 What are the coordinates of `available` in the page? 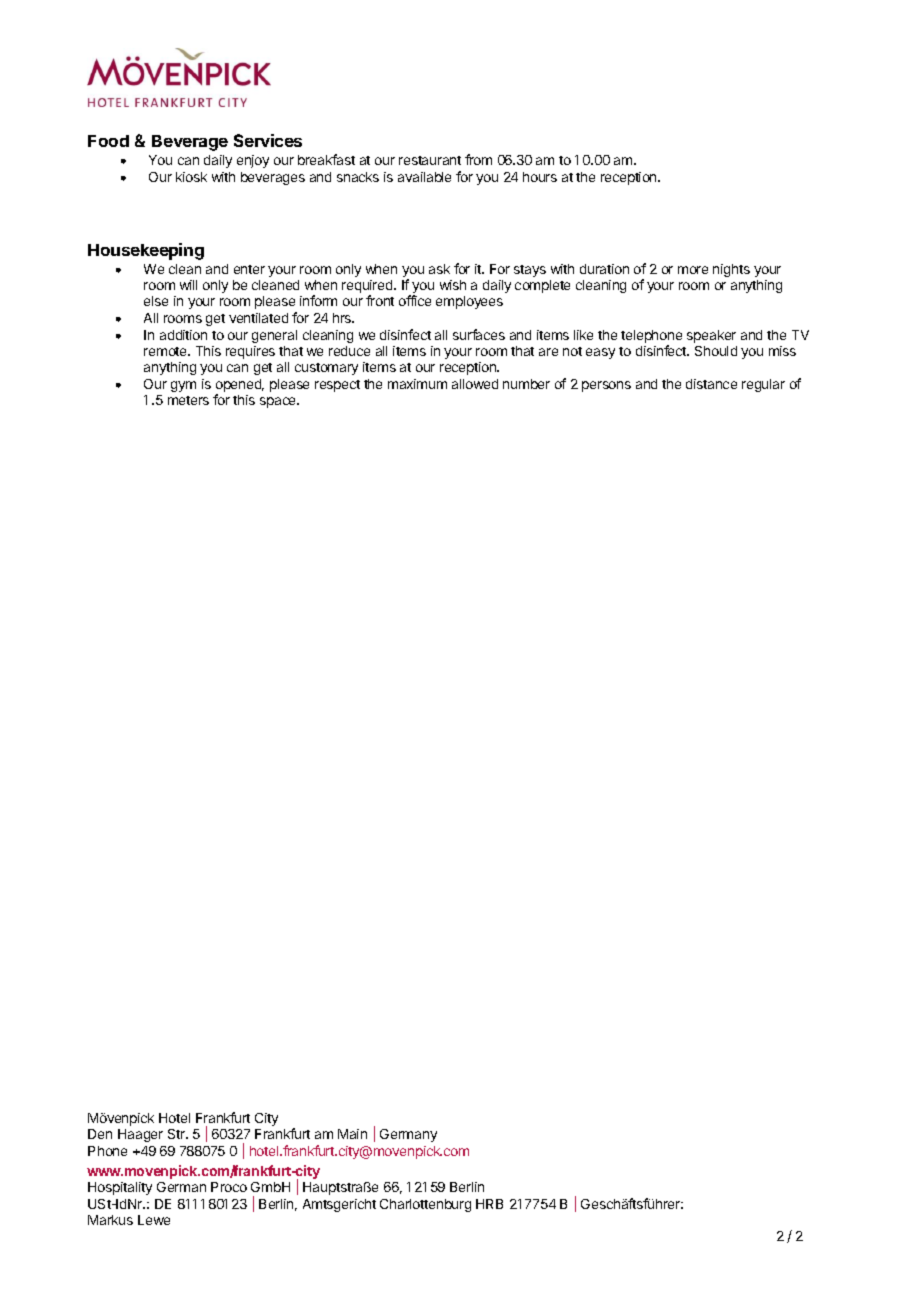 It's located at (424, 177).
